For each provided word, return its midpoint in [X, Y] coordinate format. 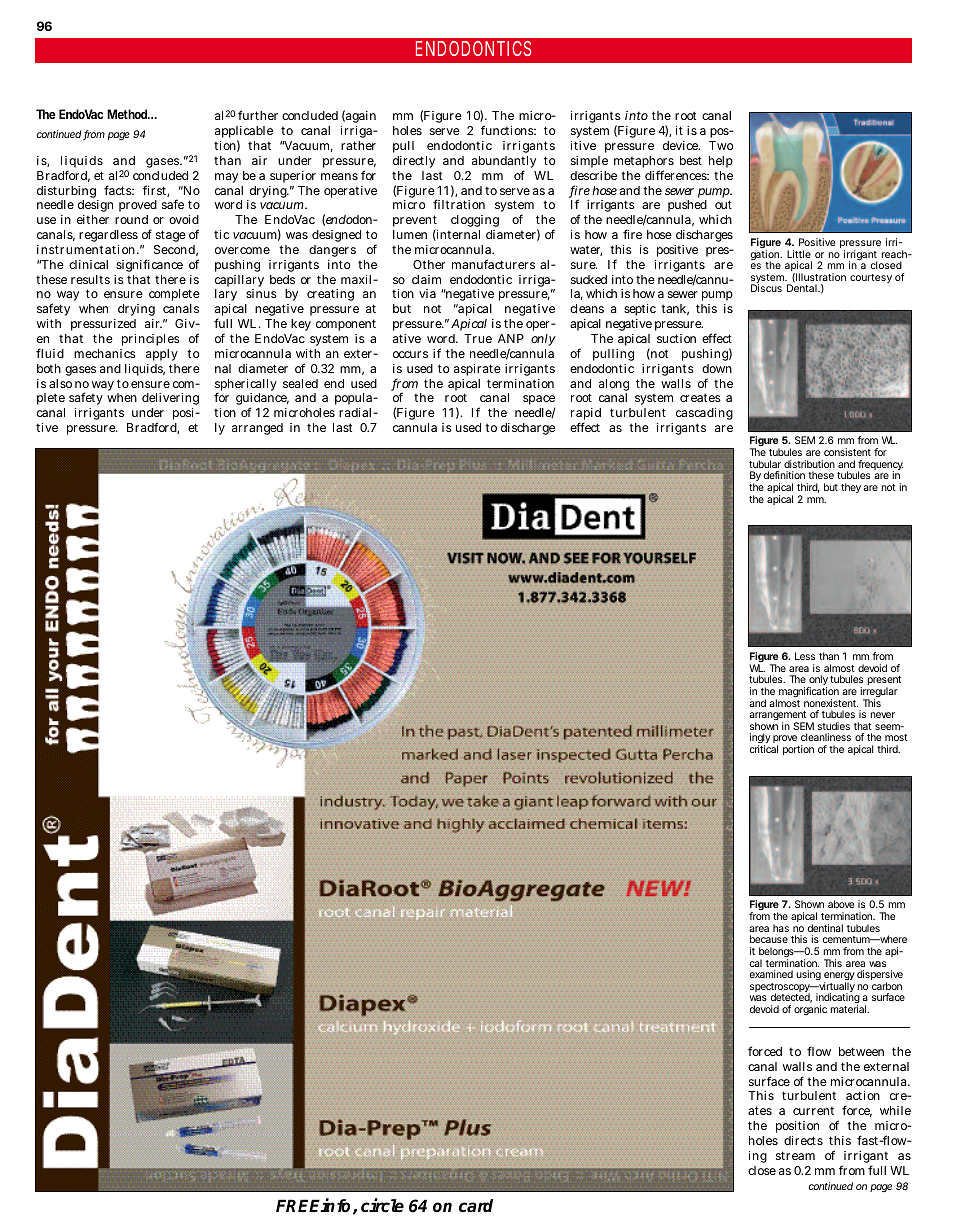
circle [382, 1205]
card [476, 1206]
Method [128, 114]
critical [764, 749]
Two [721, 145]
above [841, 904]
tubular [765, 464]
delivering [170, 401]
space [539, 401]
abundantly [504, 163]
